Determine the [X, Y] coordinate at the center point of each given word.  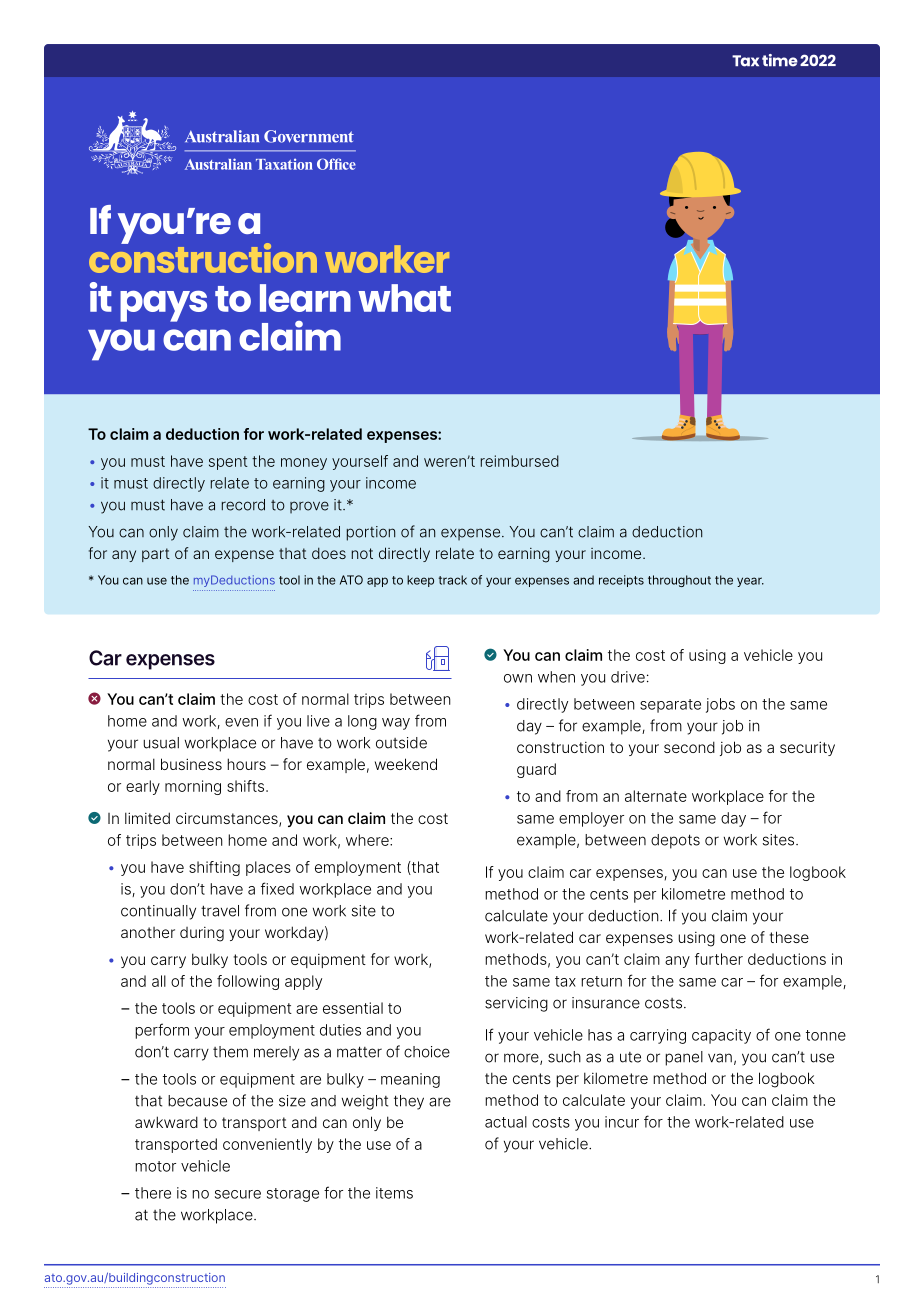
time [780, 60]
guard [536, 770]
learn [305, 298]
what [404, 298]
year [750, 582]
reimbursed [520, 461]
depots [675, 841]
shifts [247, 786]
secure [238, 1194]
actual [506, 1122]
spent [228, 463]
